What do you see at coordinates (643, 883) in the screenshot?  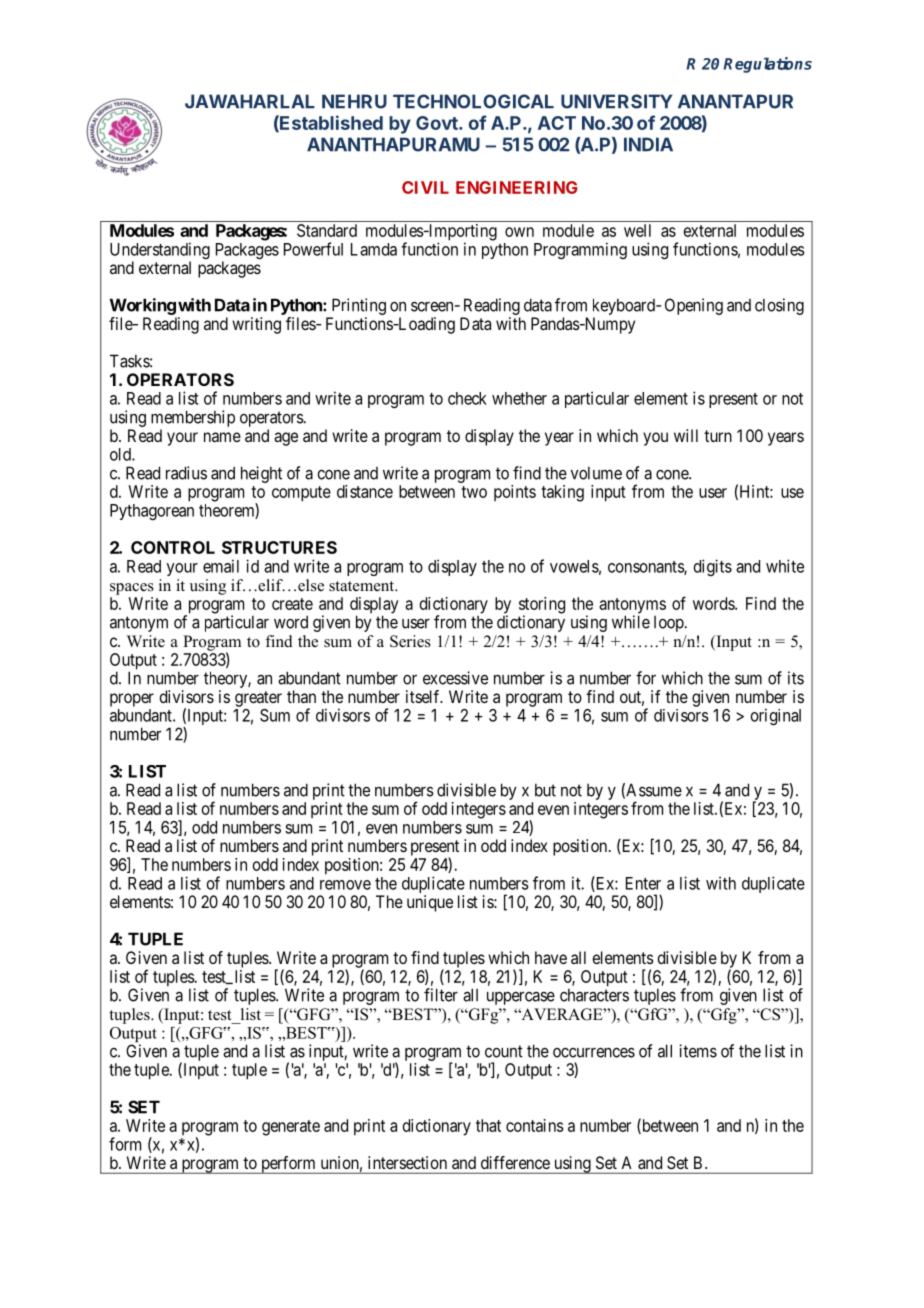 I see `Enter` at bounding box center [643, 883].
